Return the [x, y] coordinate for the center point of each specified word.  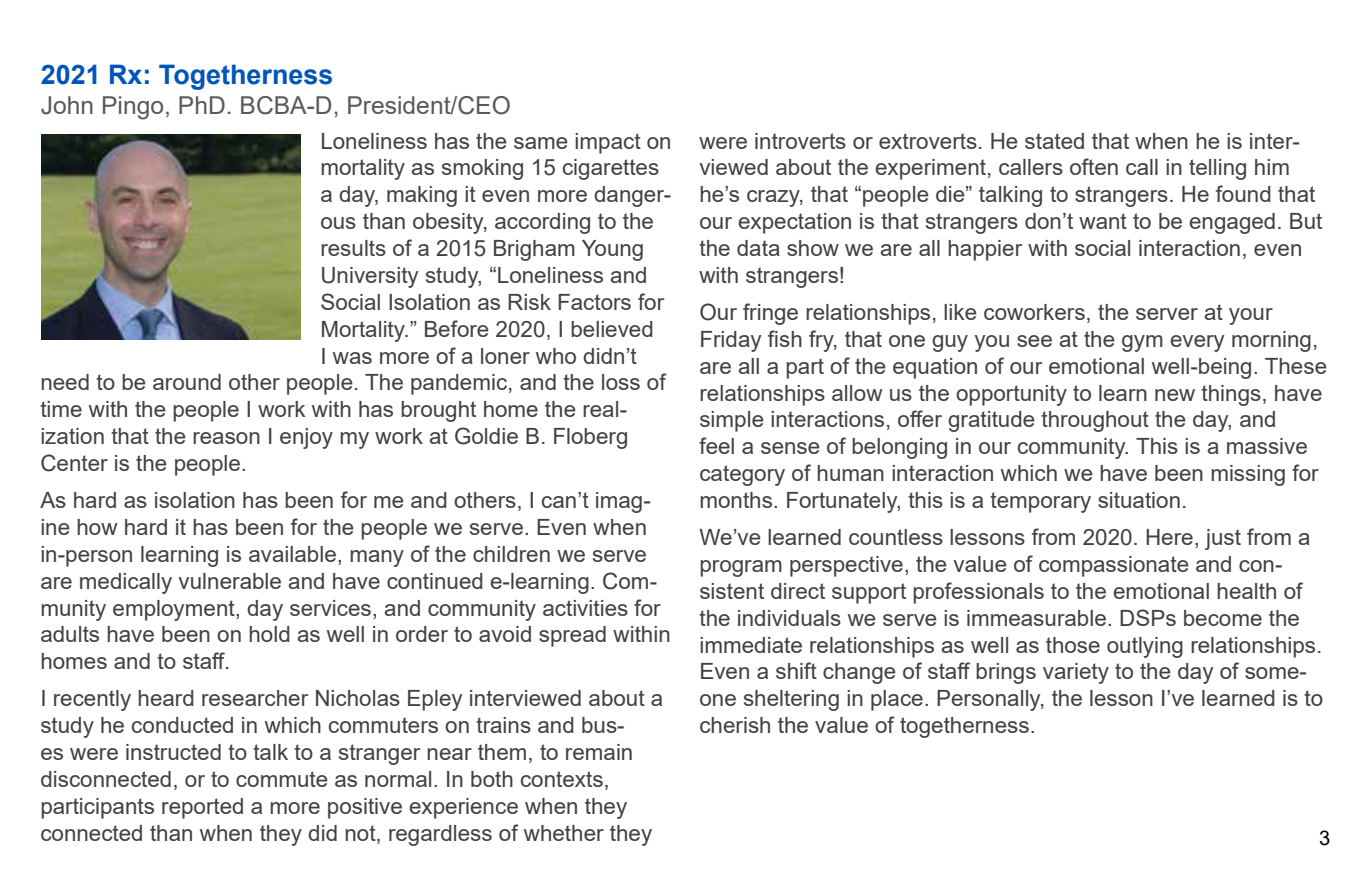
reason [226, 438]
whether [564, 833]
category [742, 475]
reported [202, 808]
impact [608, 143]
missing [1248, 475]
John [67, 105]
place [897, 700]
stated [1054, 141]
